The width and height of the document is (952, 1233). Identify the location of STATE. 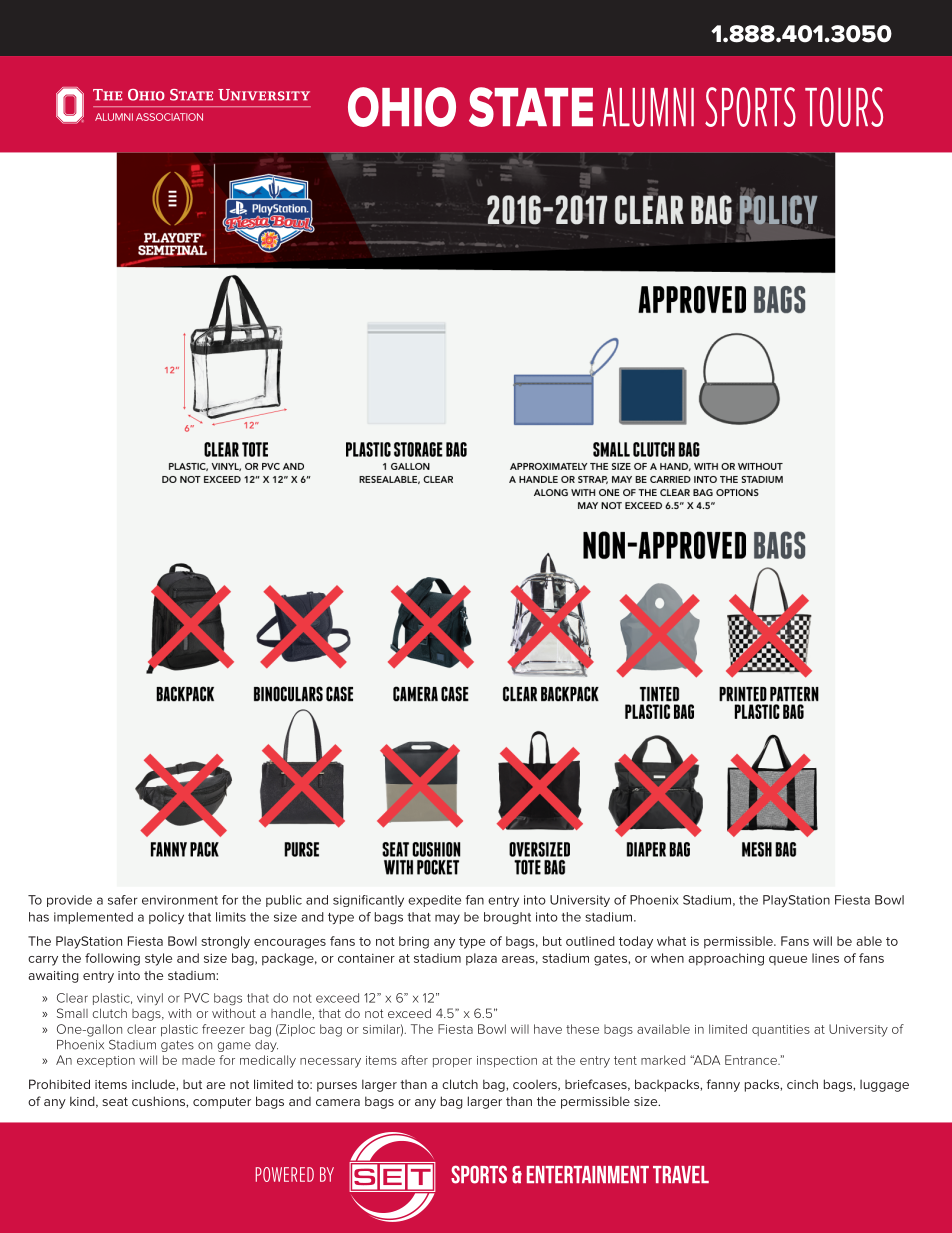
(531, 107).
